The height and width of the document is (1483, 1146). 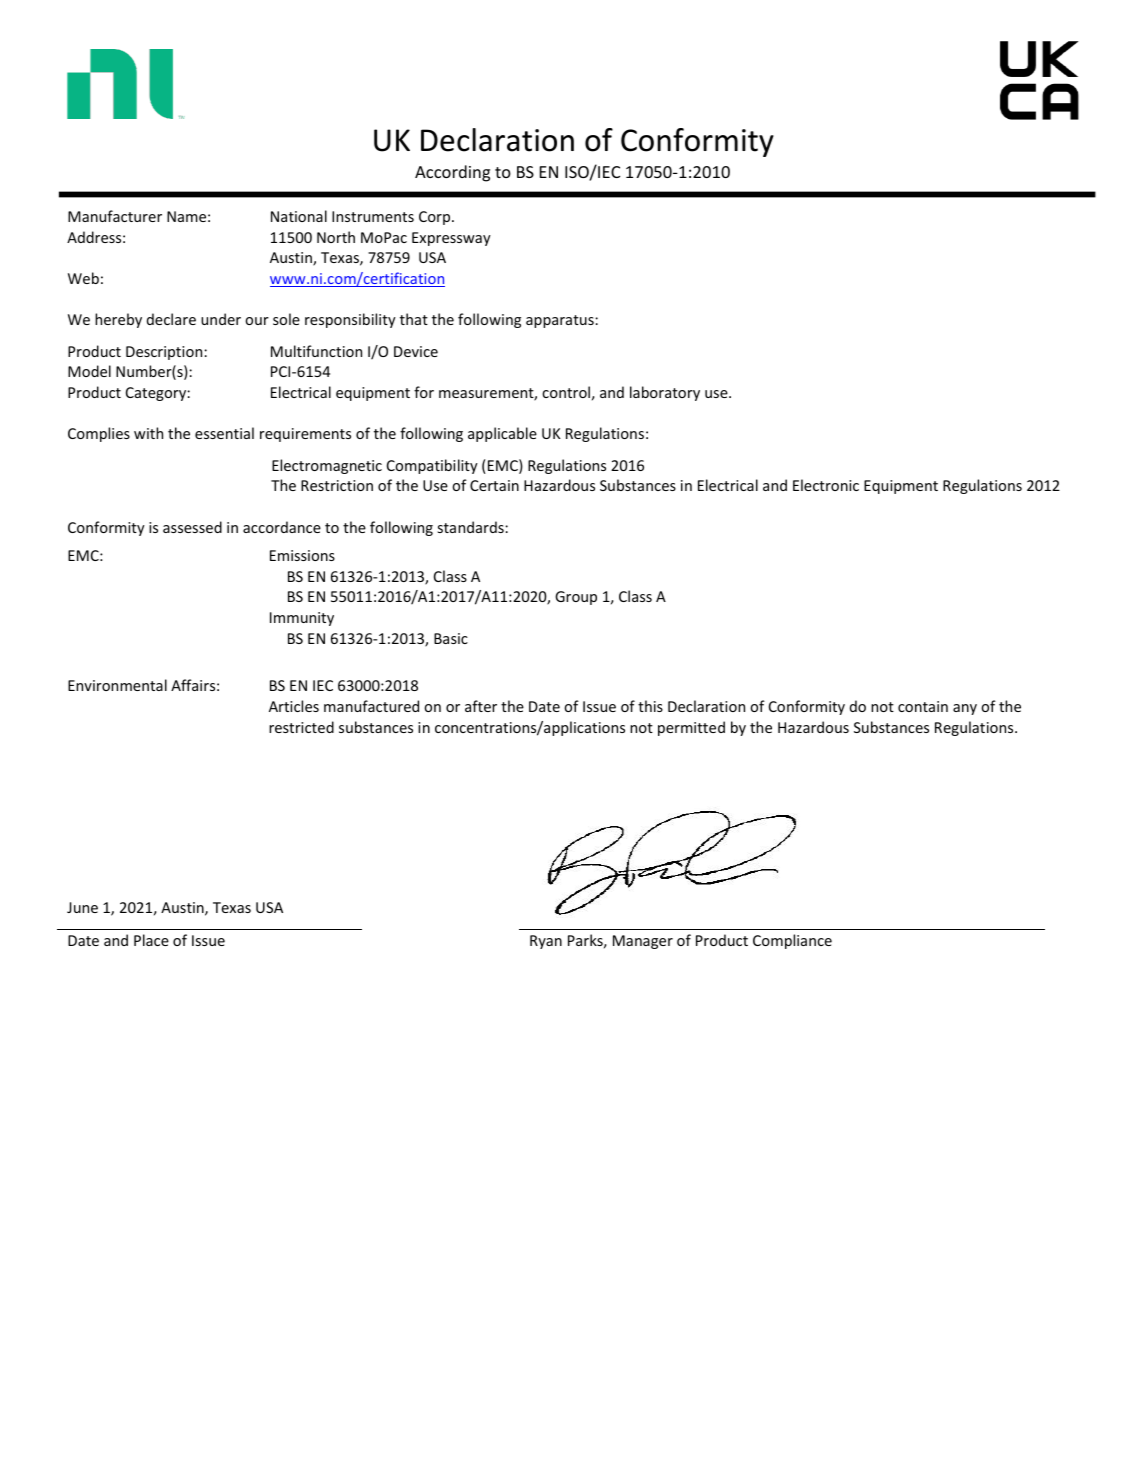 I want to click on apparatus, so click(x=561, y=321).
